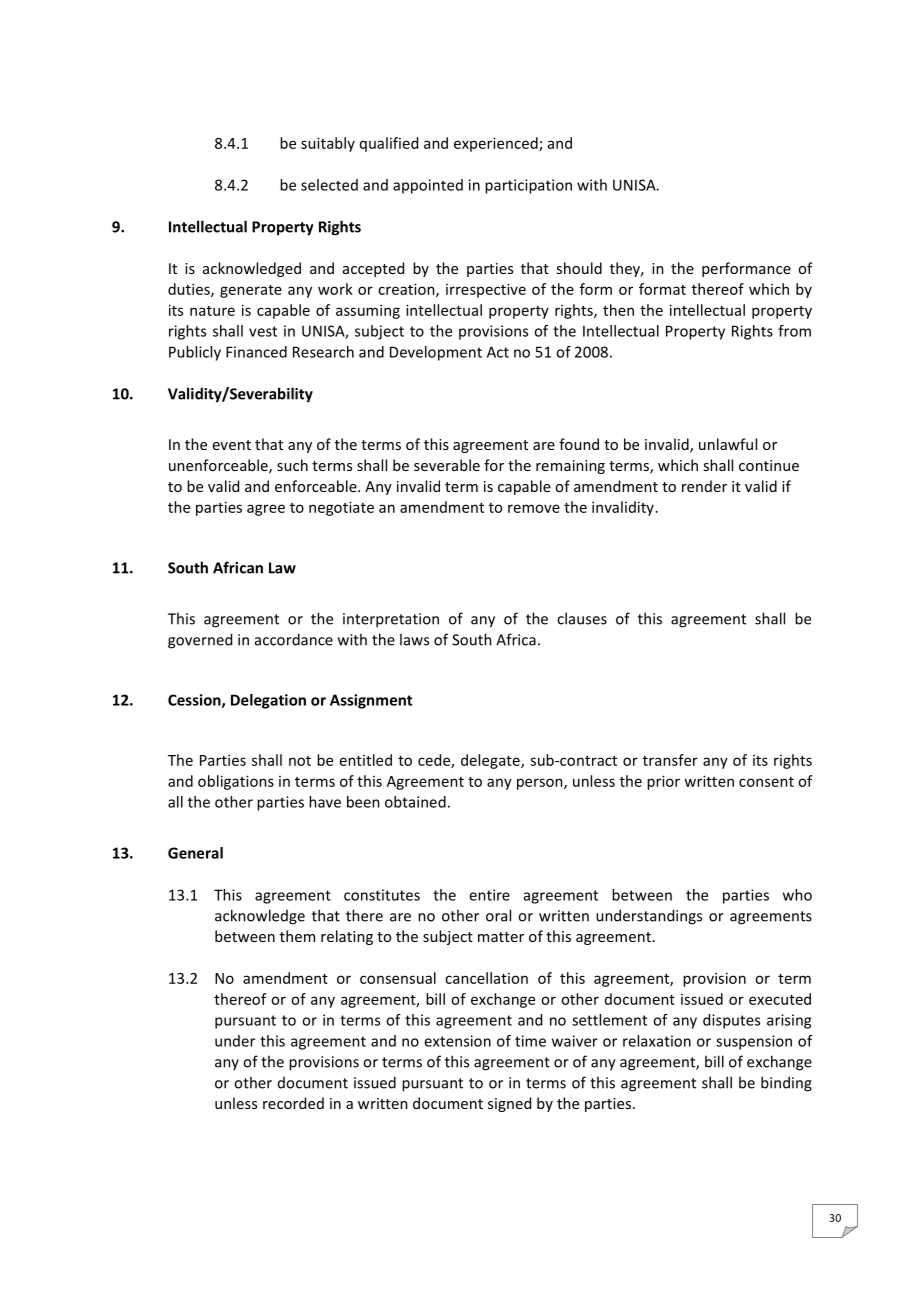 This page has height=1308, width=924. What do you see at coordinates (236, 782) in the page?
I see `obligations` at bounding box center [236, 782].
